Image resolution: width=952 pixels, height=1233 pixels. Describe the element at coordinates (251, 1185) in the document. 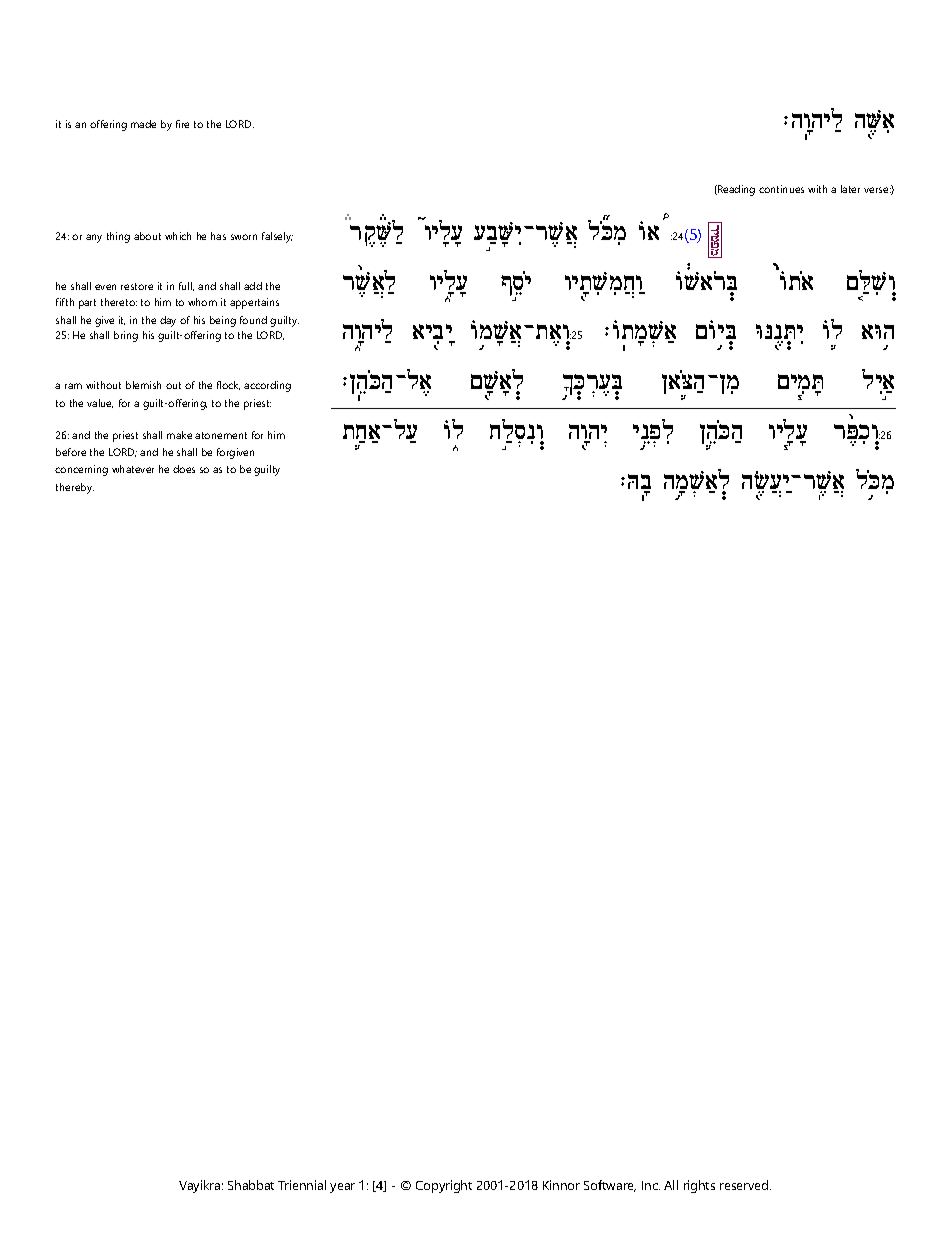

I see `Shabbat` at that location.
